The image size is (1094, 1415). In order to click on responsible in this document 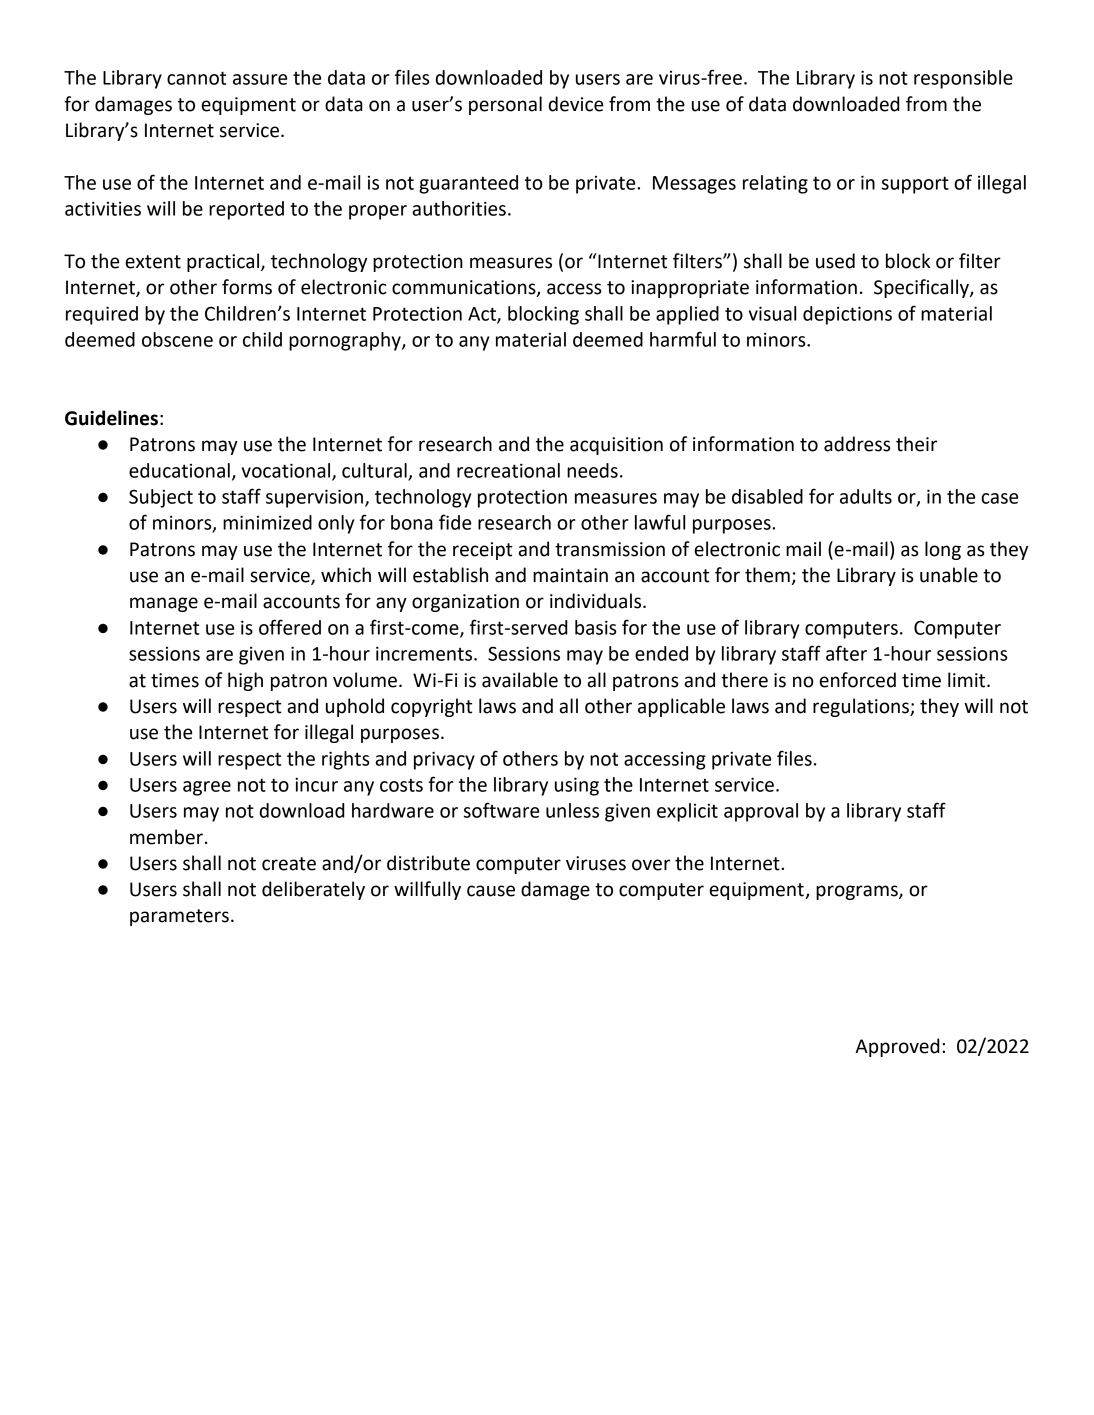, I will do `click(963, 79)`.
